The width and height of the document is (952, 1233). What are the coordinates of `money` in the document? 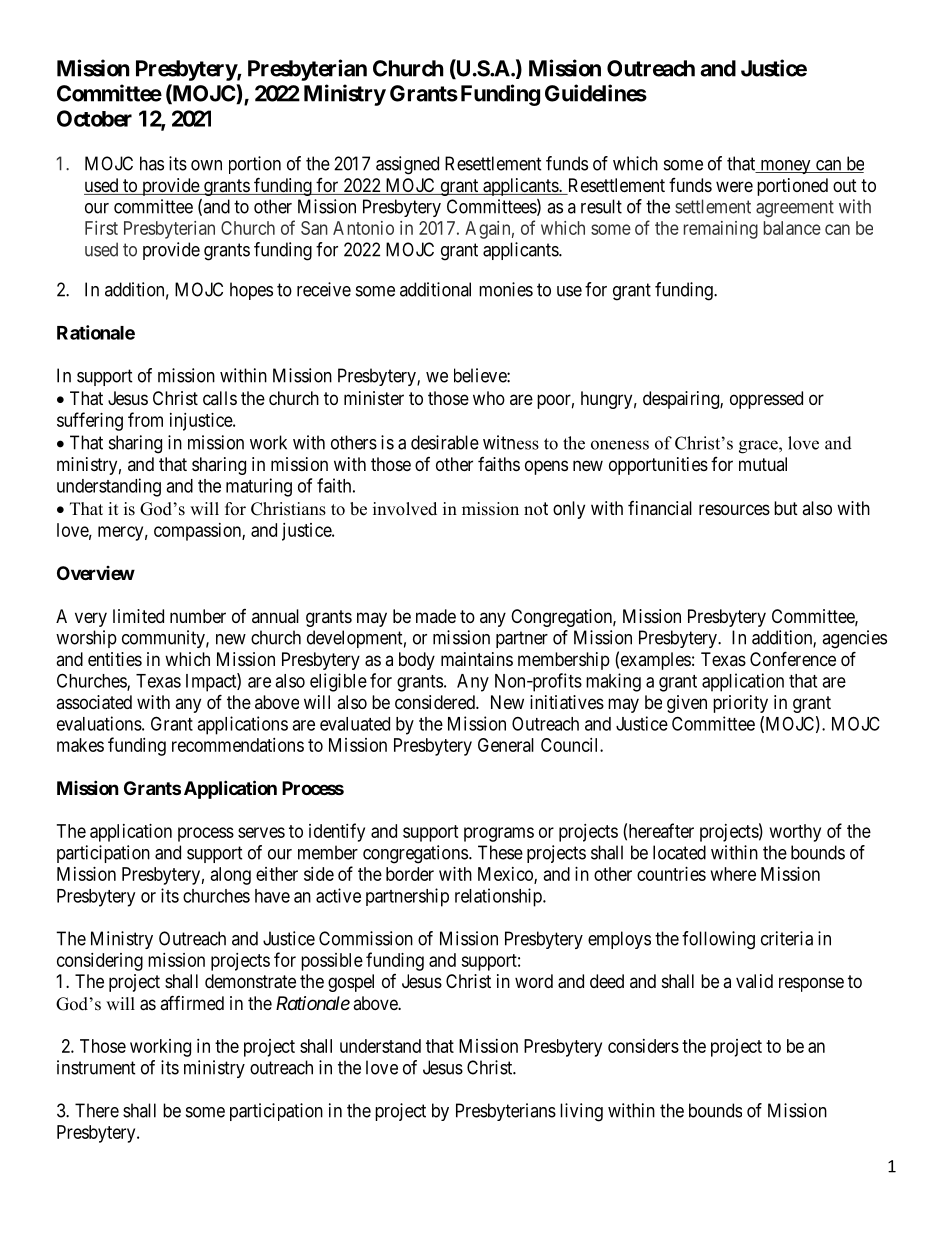 It's located at (785, 167).
